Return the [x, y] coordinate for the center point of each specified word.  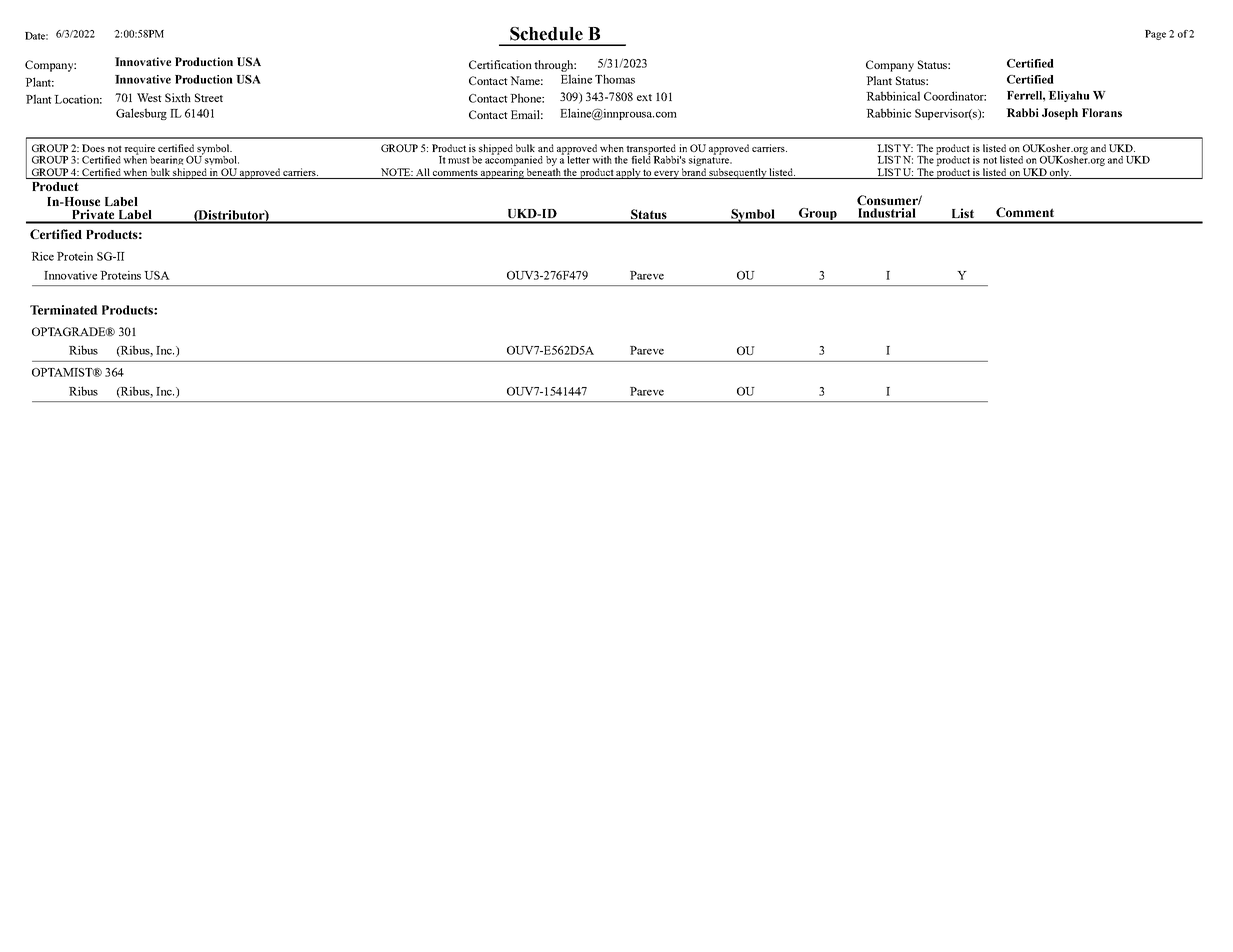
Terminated [64, 310]
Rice [42, 256]
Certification [500, 64]
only [1060, 173]
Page [1155, 35]
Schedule [546, 34]
